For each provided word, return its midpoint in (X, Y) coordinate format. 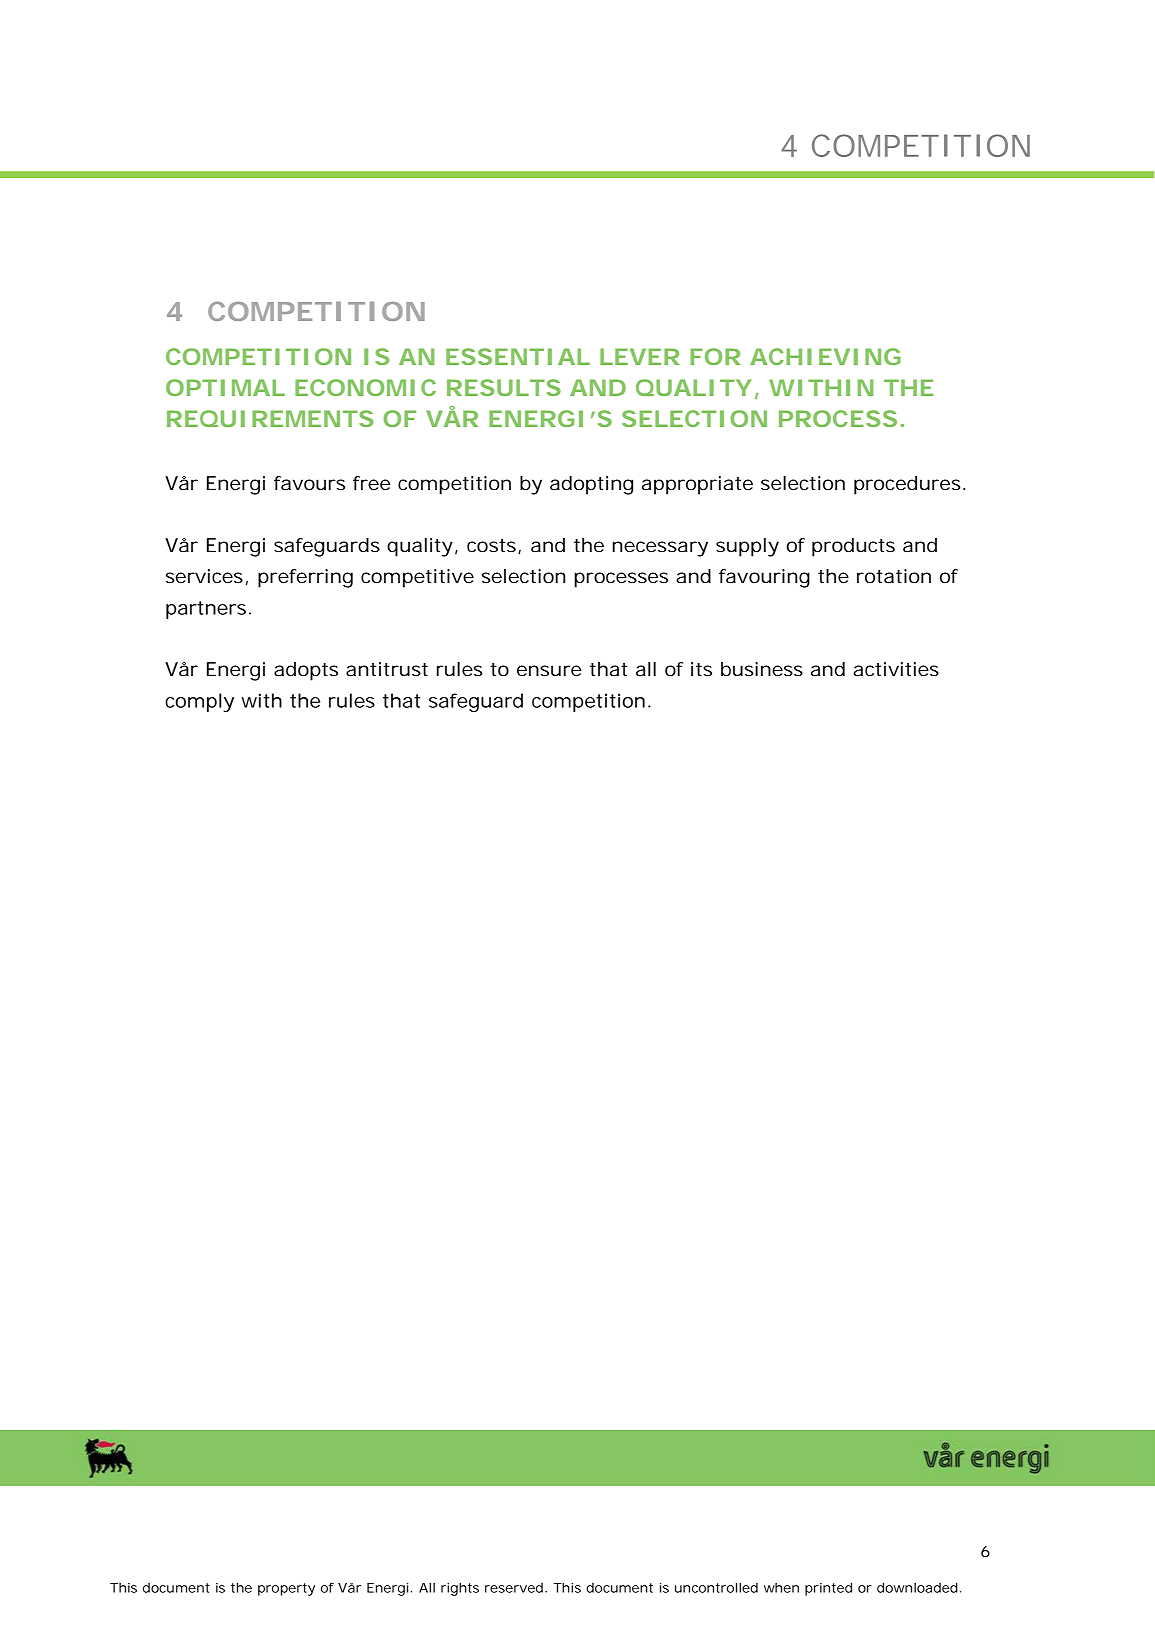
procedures (907, 485)
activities (896, 669)
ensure (549, 671)
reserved (514, 1588)
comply (199, 702)
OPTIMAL (225, 387)
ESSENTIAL (518, 356)
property (286, 1589)
